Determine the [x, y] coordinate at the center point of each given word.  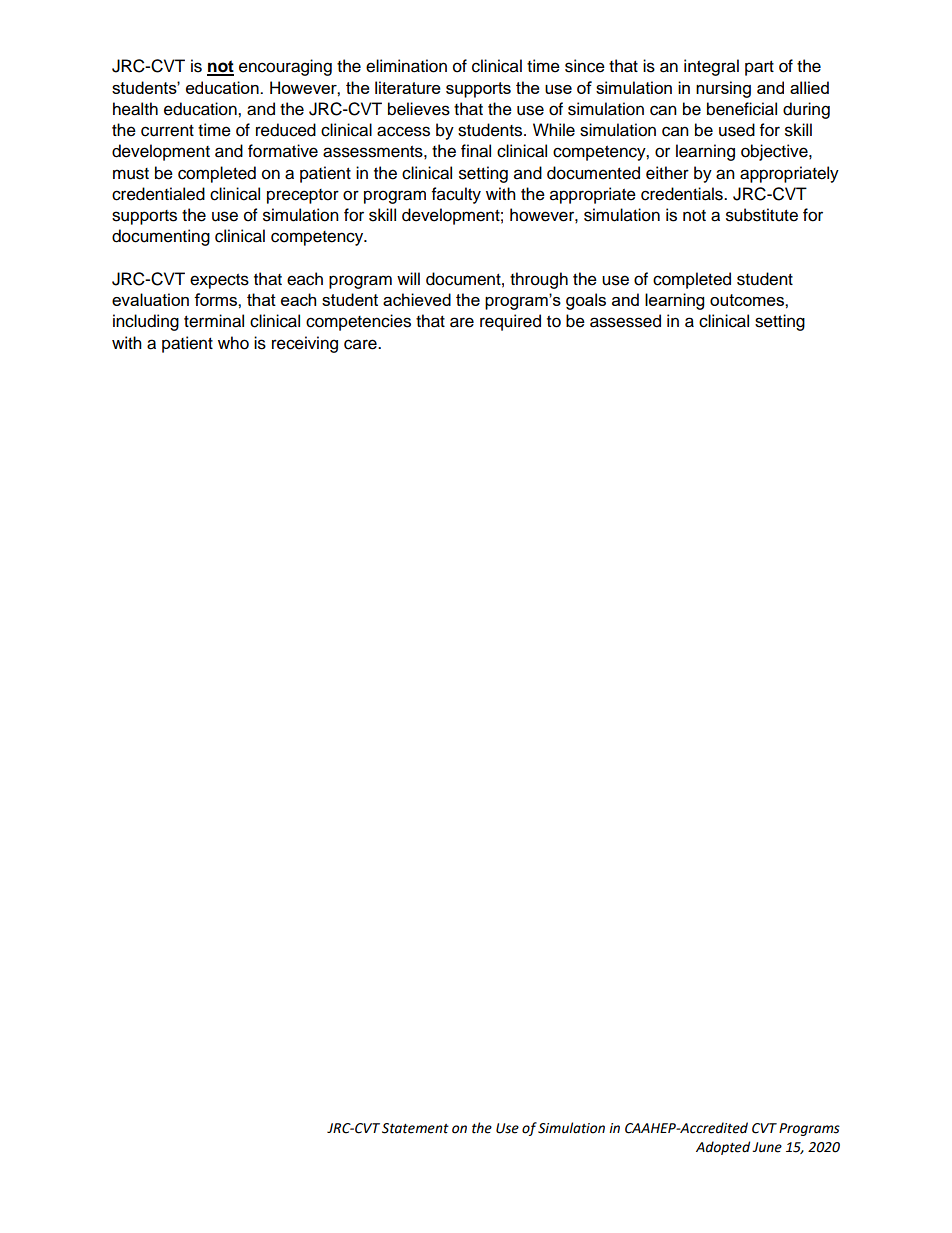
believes [419, 109]
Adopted [723, 1148]
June [767, 1147]
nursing [723, 89]
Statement [415, 1128]
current [167, 131]
